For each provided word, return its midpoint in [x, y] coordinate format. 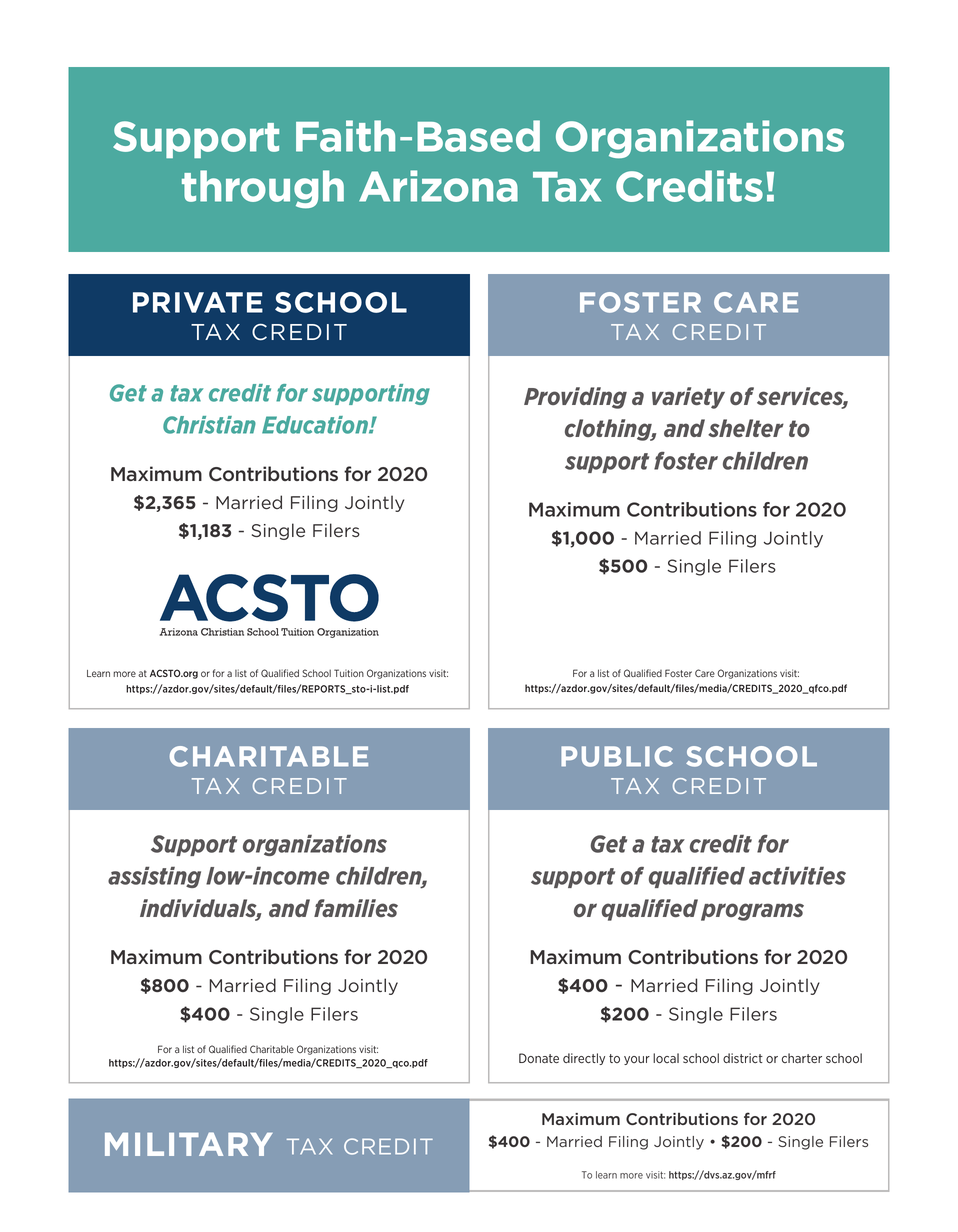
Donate [539, 1058]
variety [688, 398]
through [263, 189]
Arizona [438, 186]
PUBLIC [617, 756]
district [743, 1058]
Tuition [349, 673]
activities [797, 876]
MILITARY [189, 1144]
